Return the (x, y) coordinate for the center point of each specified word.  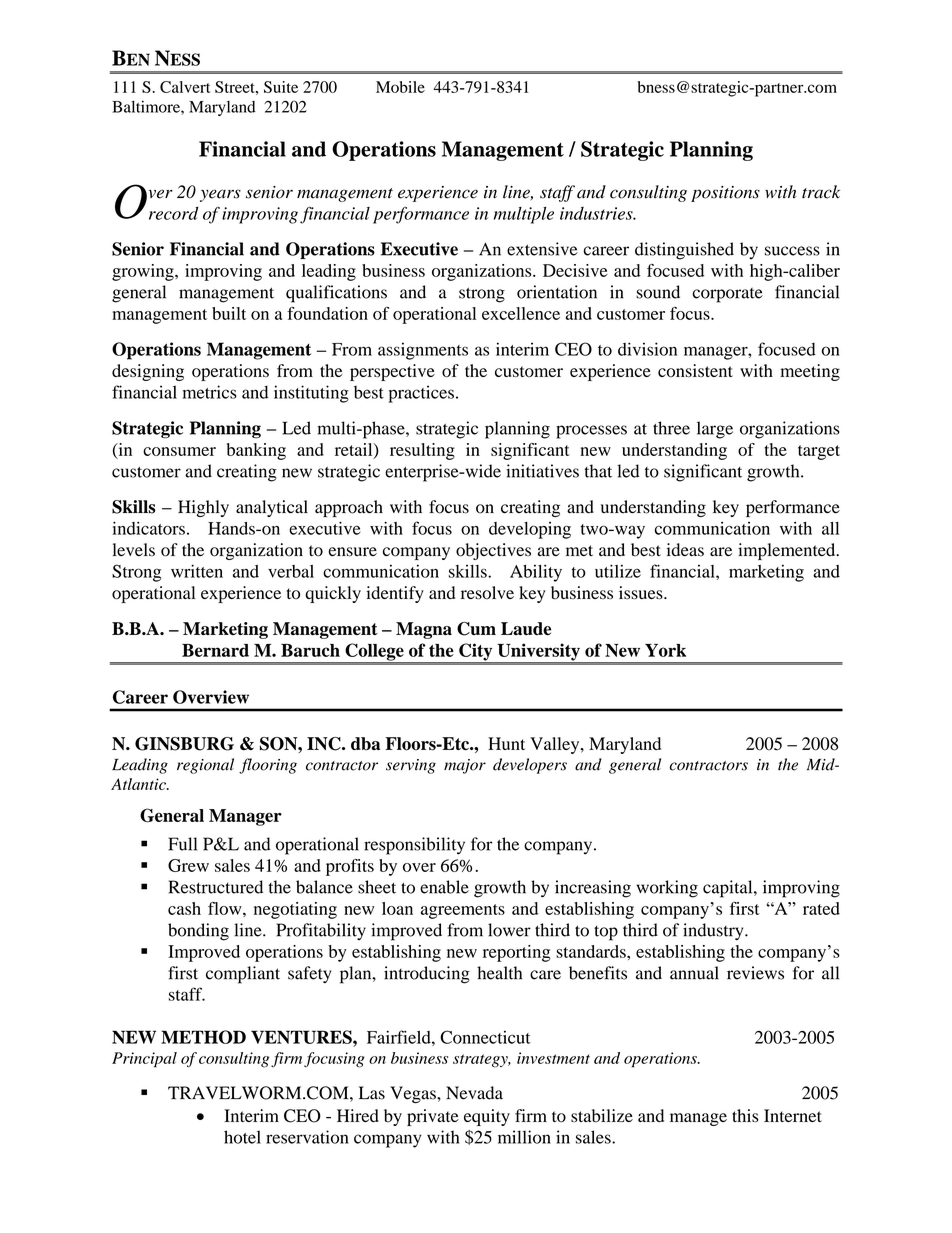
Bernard (215, 650)
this (745, 1116)
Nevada (474, 1093)
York (665, 650)
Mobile (400, 87)
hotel (242, 1137)
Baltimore (147, 106)
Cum (476, 629)
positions (725, 194)
